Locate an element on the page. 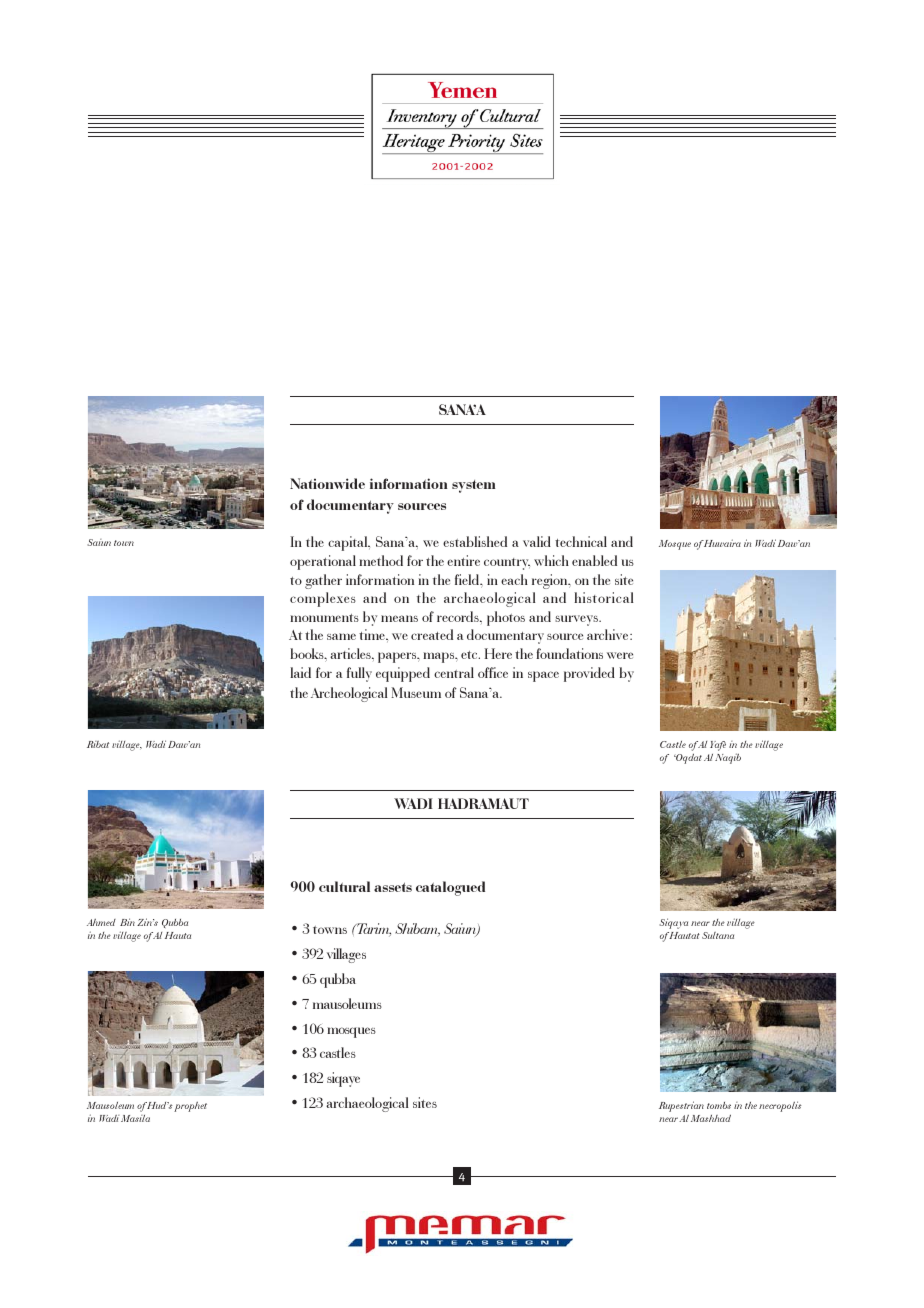 The height and width of the image is (1308, 924). technical is located at coordinates (581, 541).
